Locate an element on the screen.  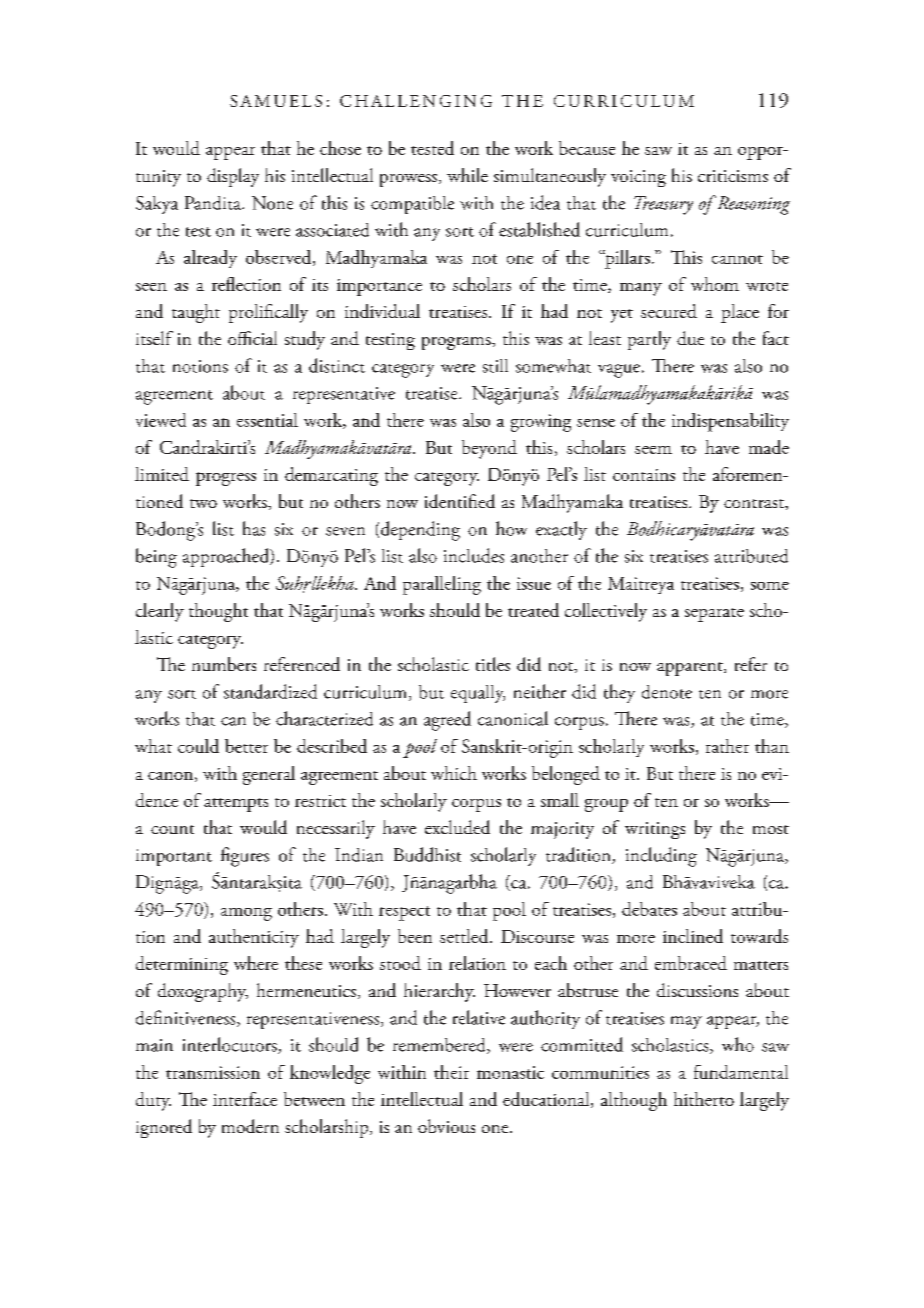
separate is located at coordinates (714, 615).
